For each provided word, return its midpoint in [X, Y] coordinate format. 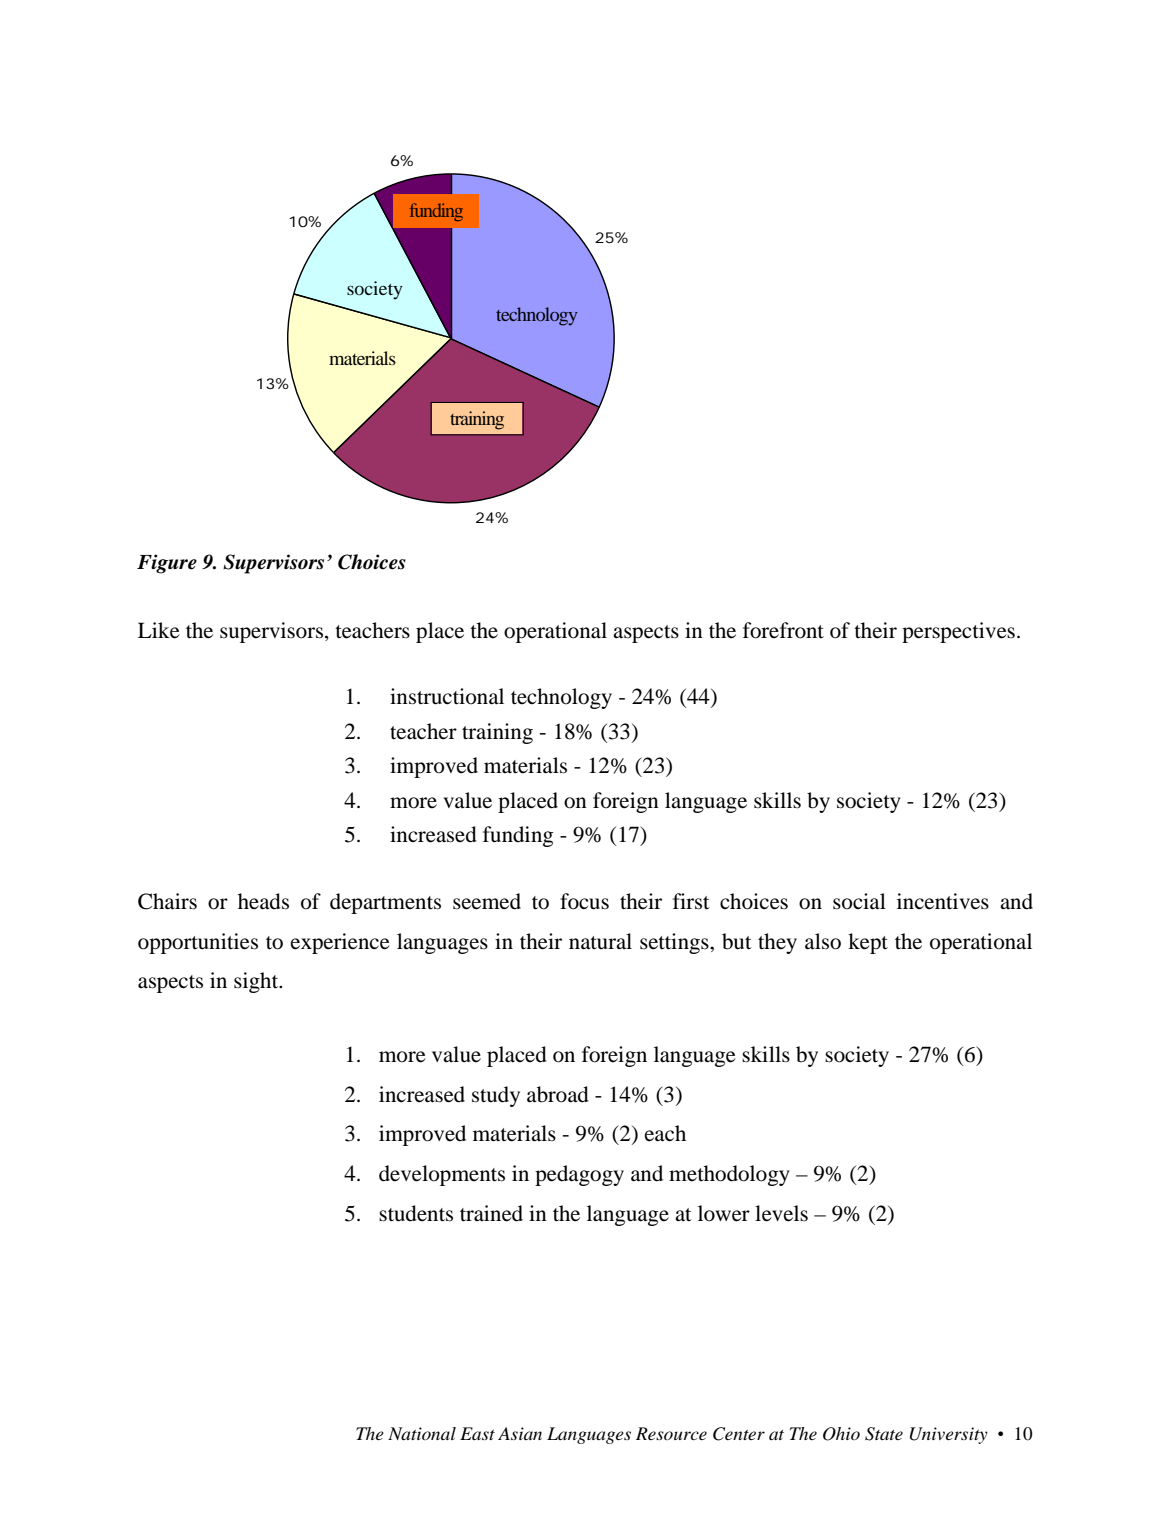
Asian [520, 1433]
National [422, 1433]
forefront [783, 630]
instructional [447, 696]
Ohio [841, 1434]
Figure [167, 564]
